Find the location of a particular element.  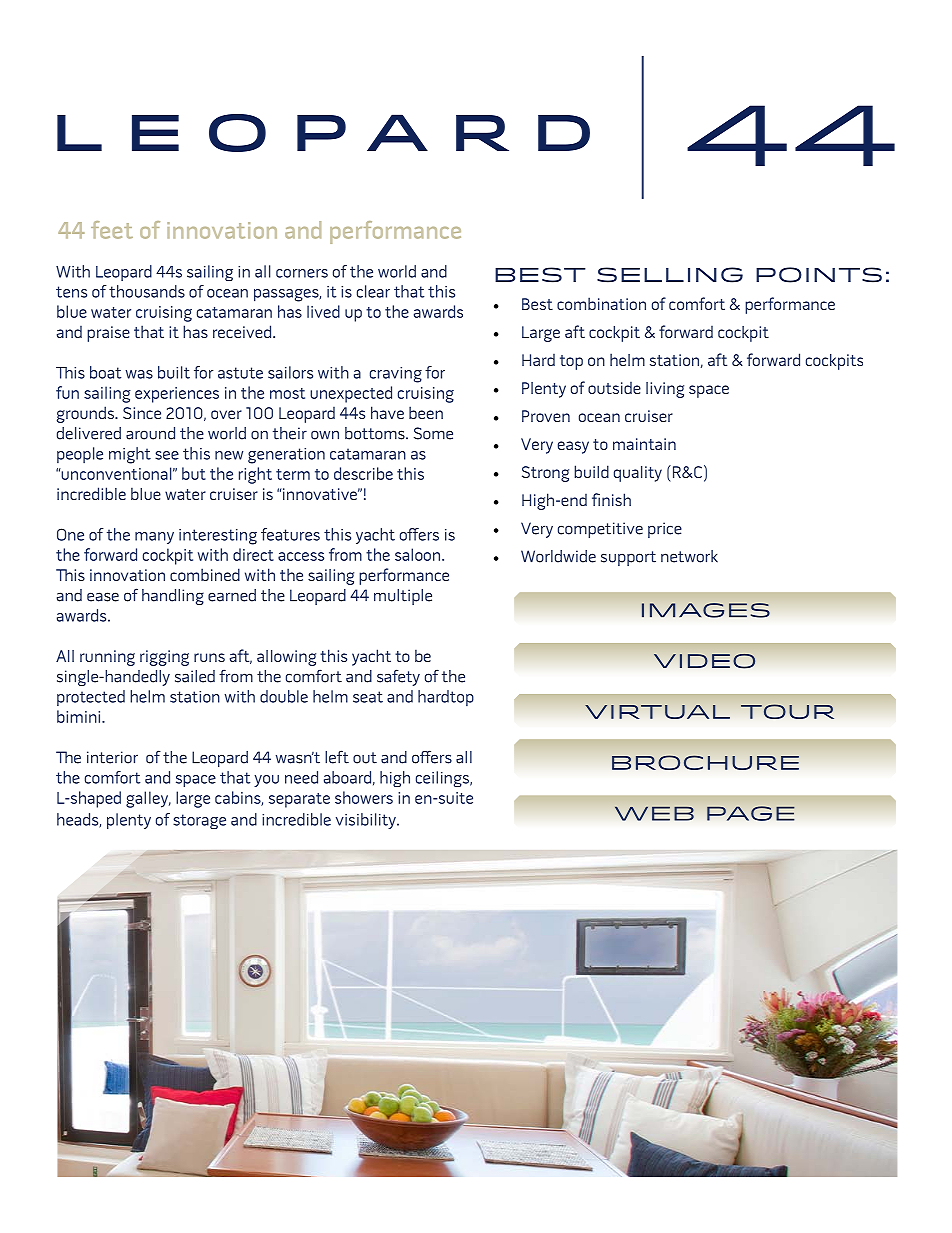

craving is located at coordinates (396, 375).
